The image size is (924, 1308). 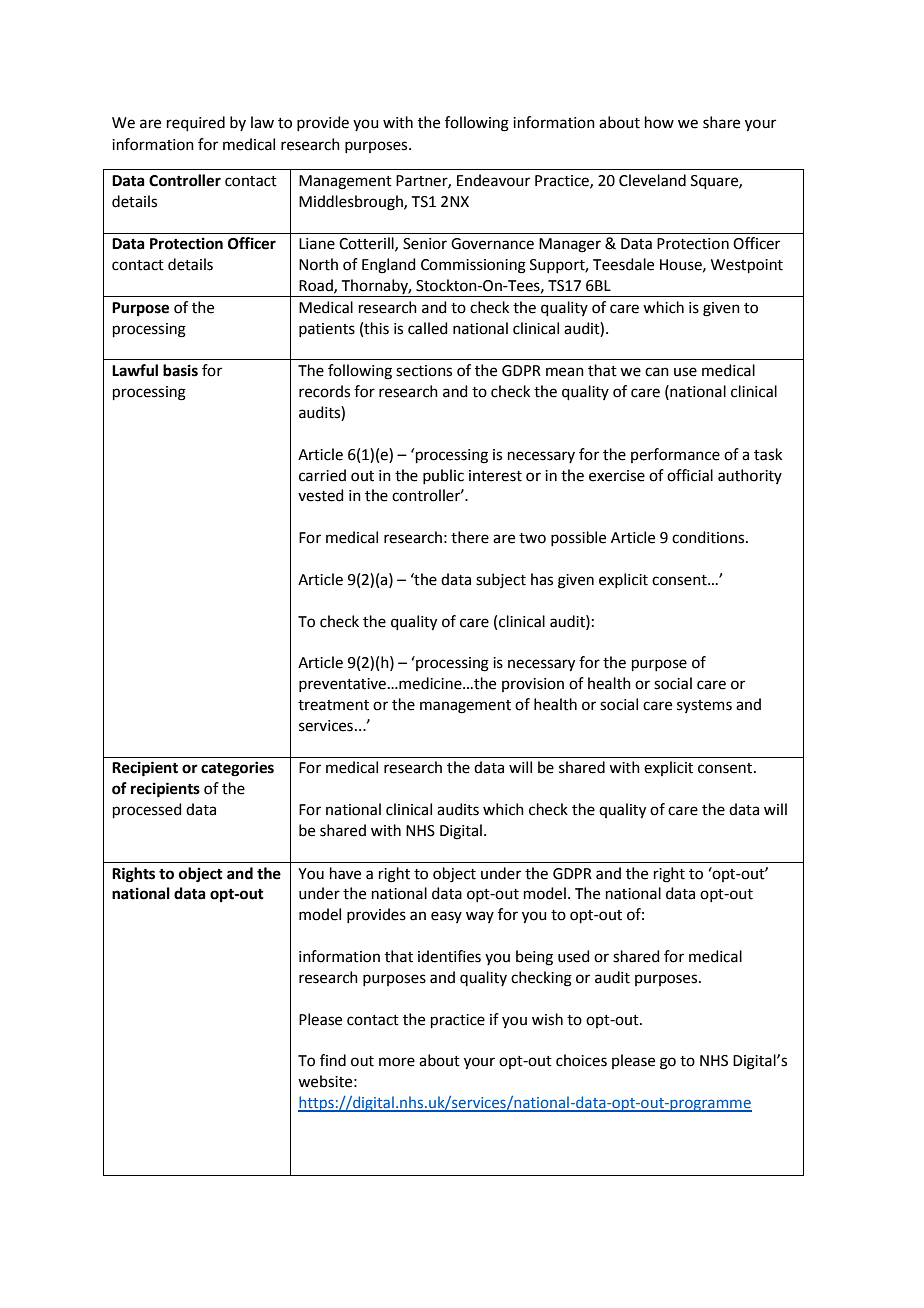 I want to click on systems, so click(x=704, y=706).
